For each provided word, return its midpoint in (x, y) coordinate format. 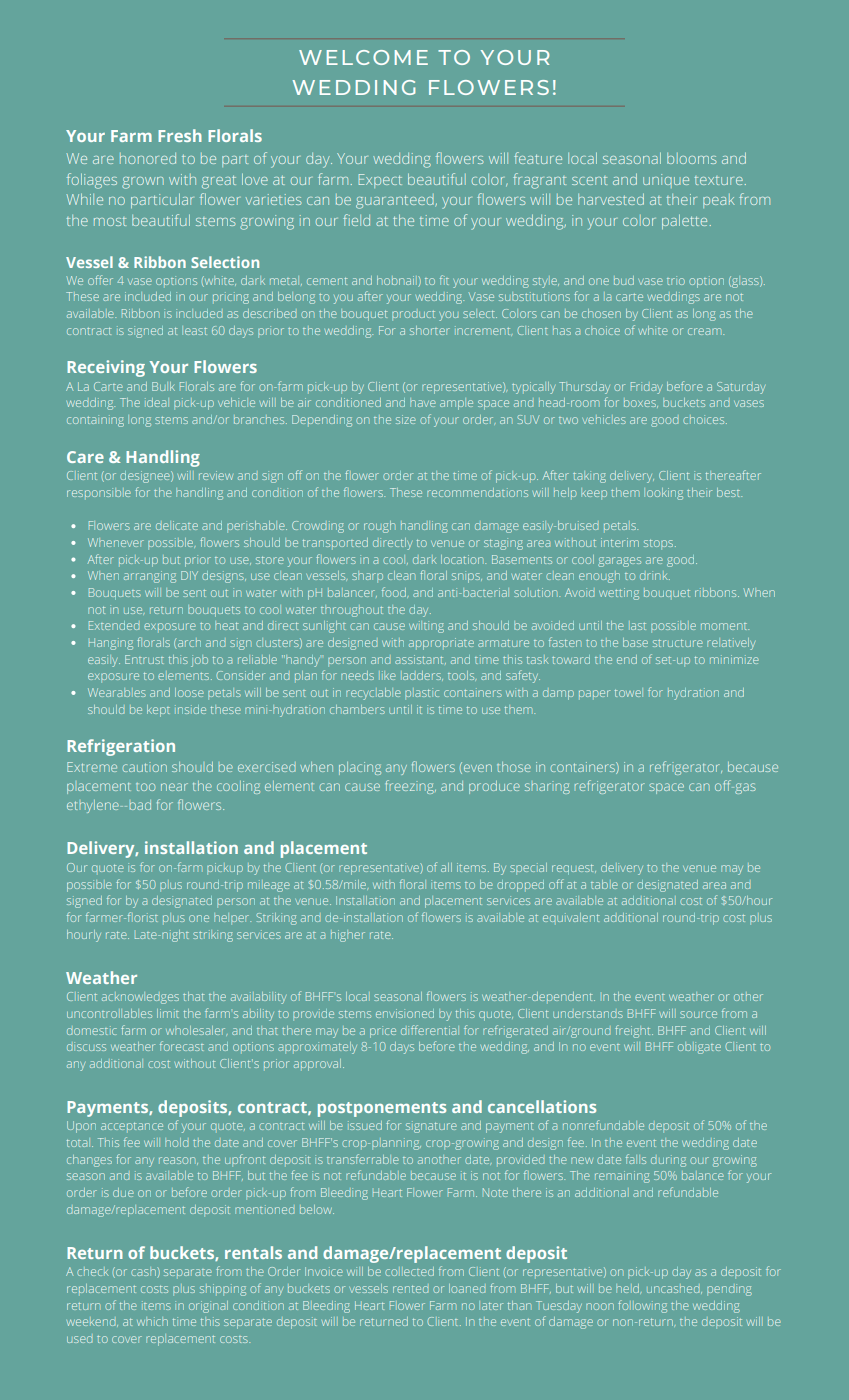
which (152, 1321)
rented (410, 1289)
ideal (157, 402)
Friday (646, 388)
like (388, 675)
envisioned (405, 1013)
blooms (691, 158)
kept (158, 711)
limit (168, 1013)
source (698, 1014)
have (422, 402)
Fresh (180, 135)
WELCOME (363, 57)
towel (629, 692)
